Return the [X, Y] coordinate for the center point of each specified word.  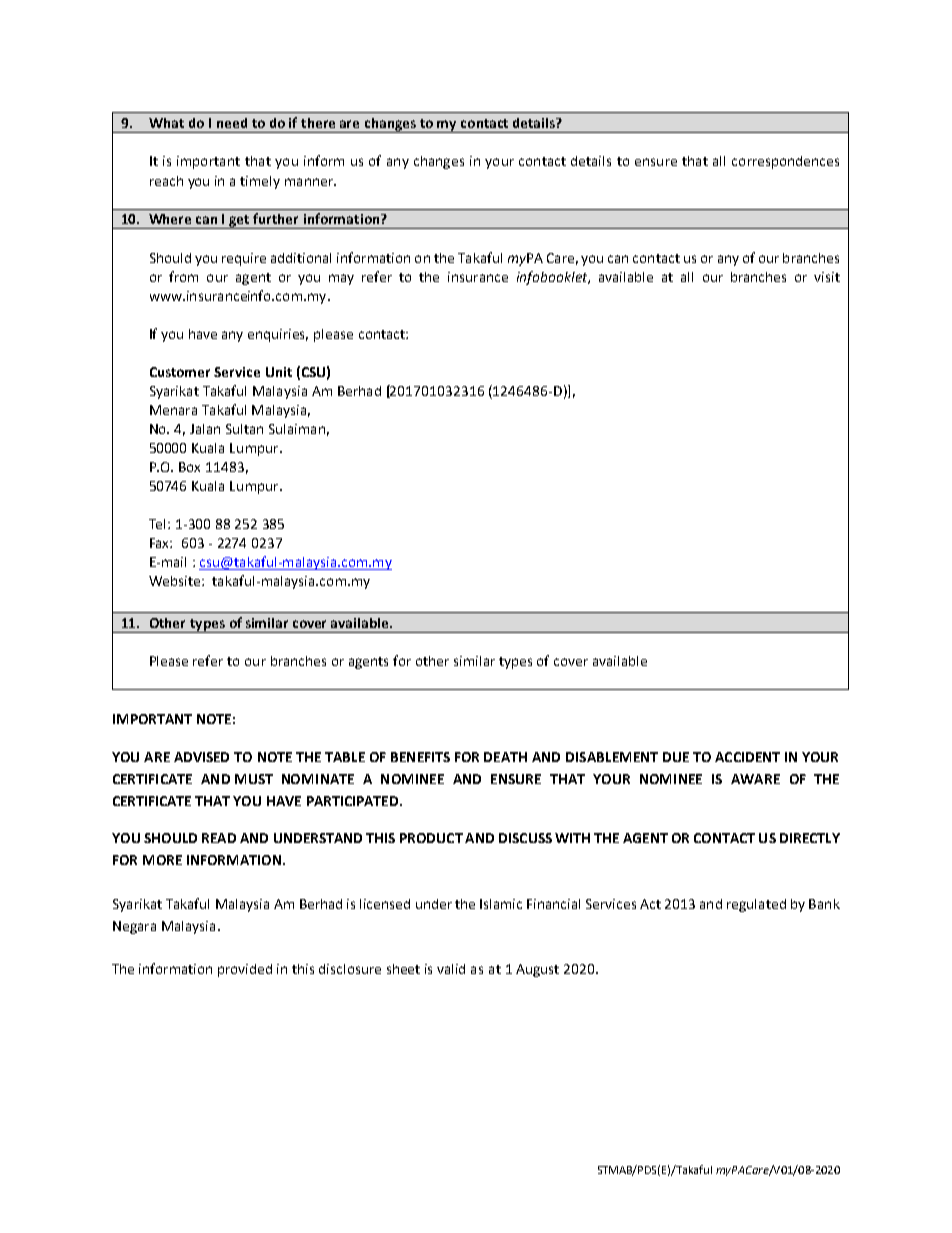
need [232, 123]
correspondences [785, 162]
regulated [756, 905]
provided [245, 970]
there [318, 123]
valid [451, 969]
